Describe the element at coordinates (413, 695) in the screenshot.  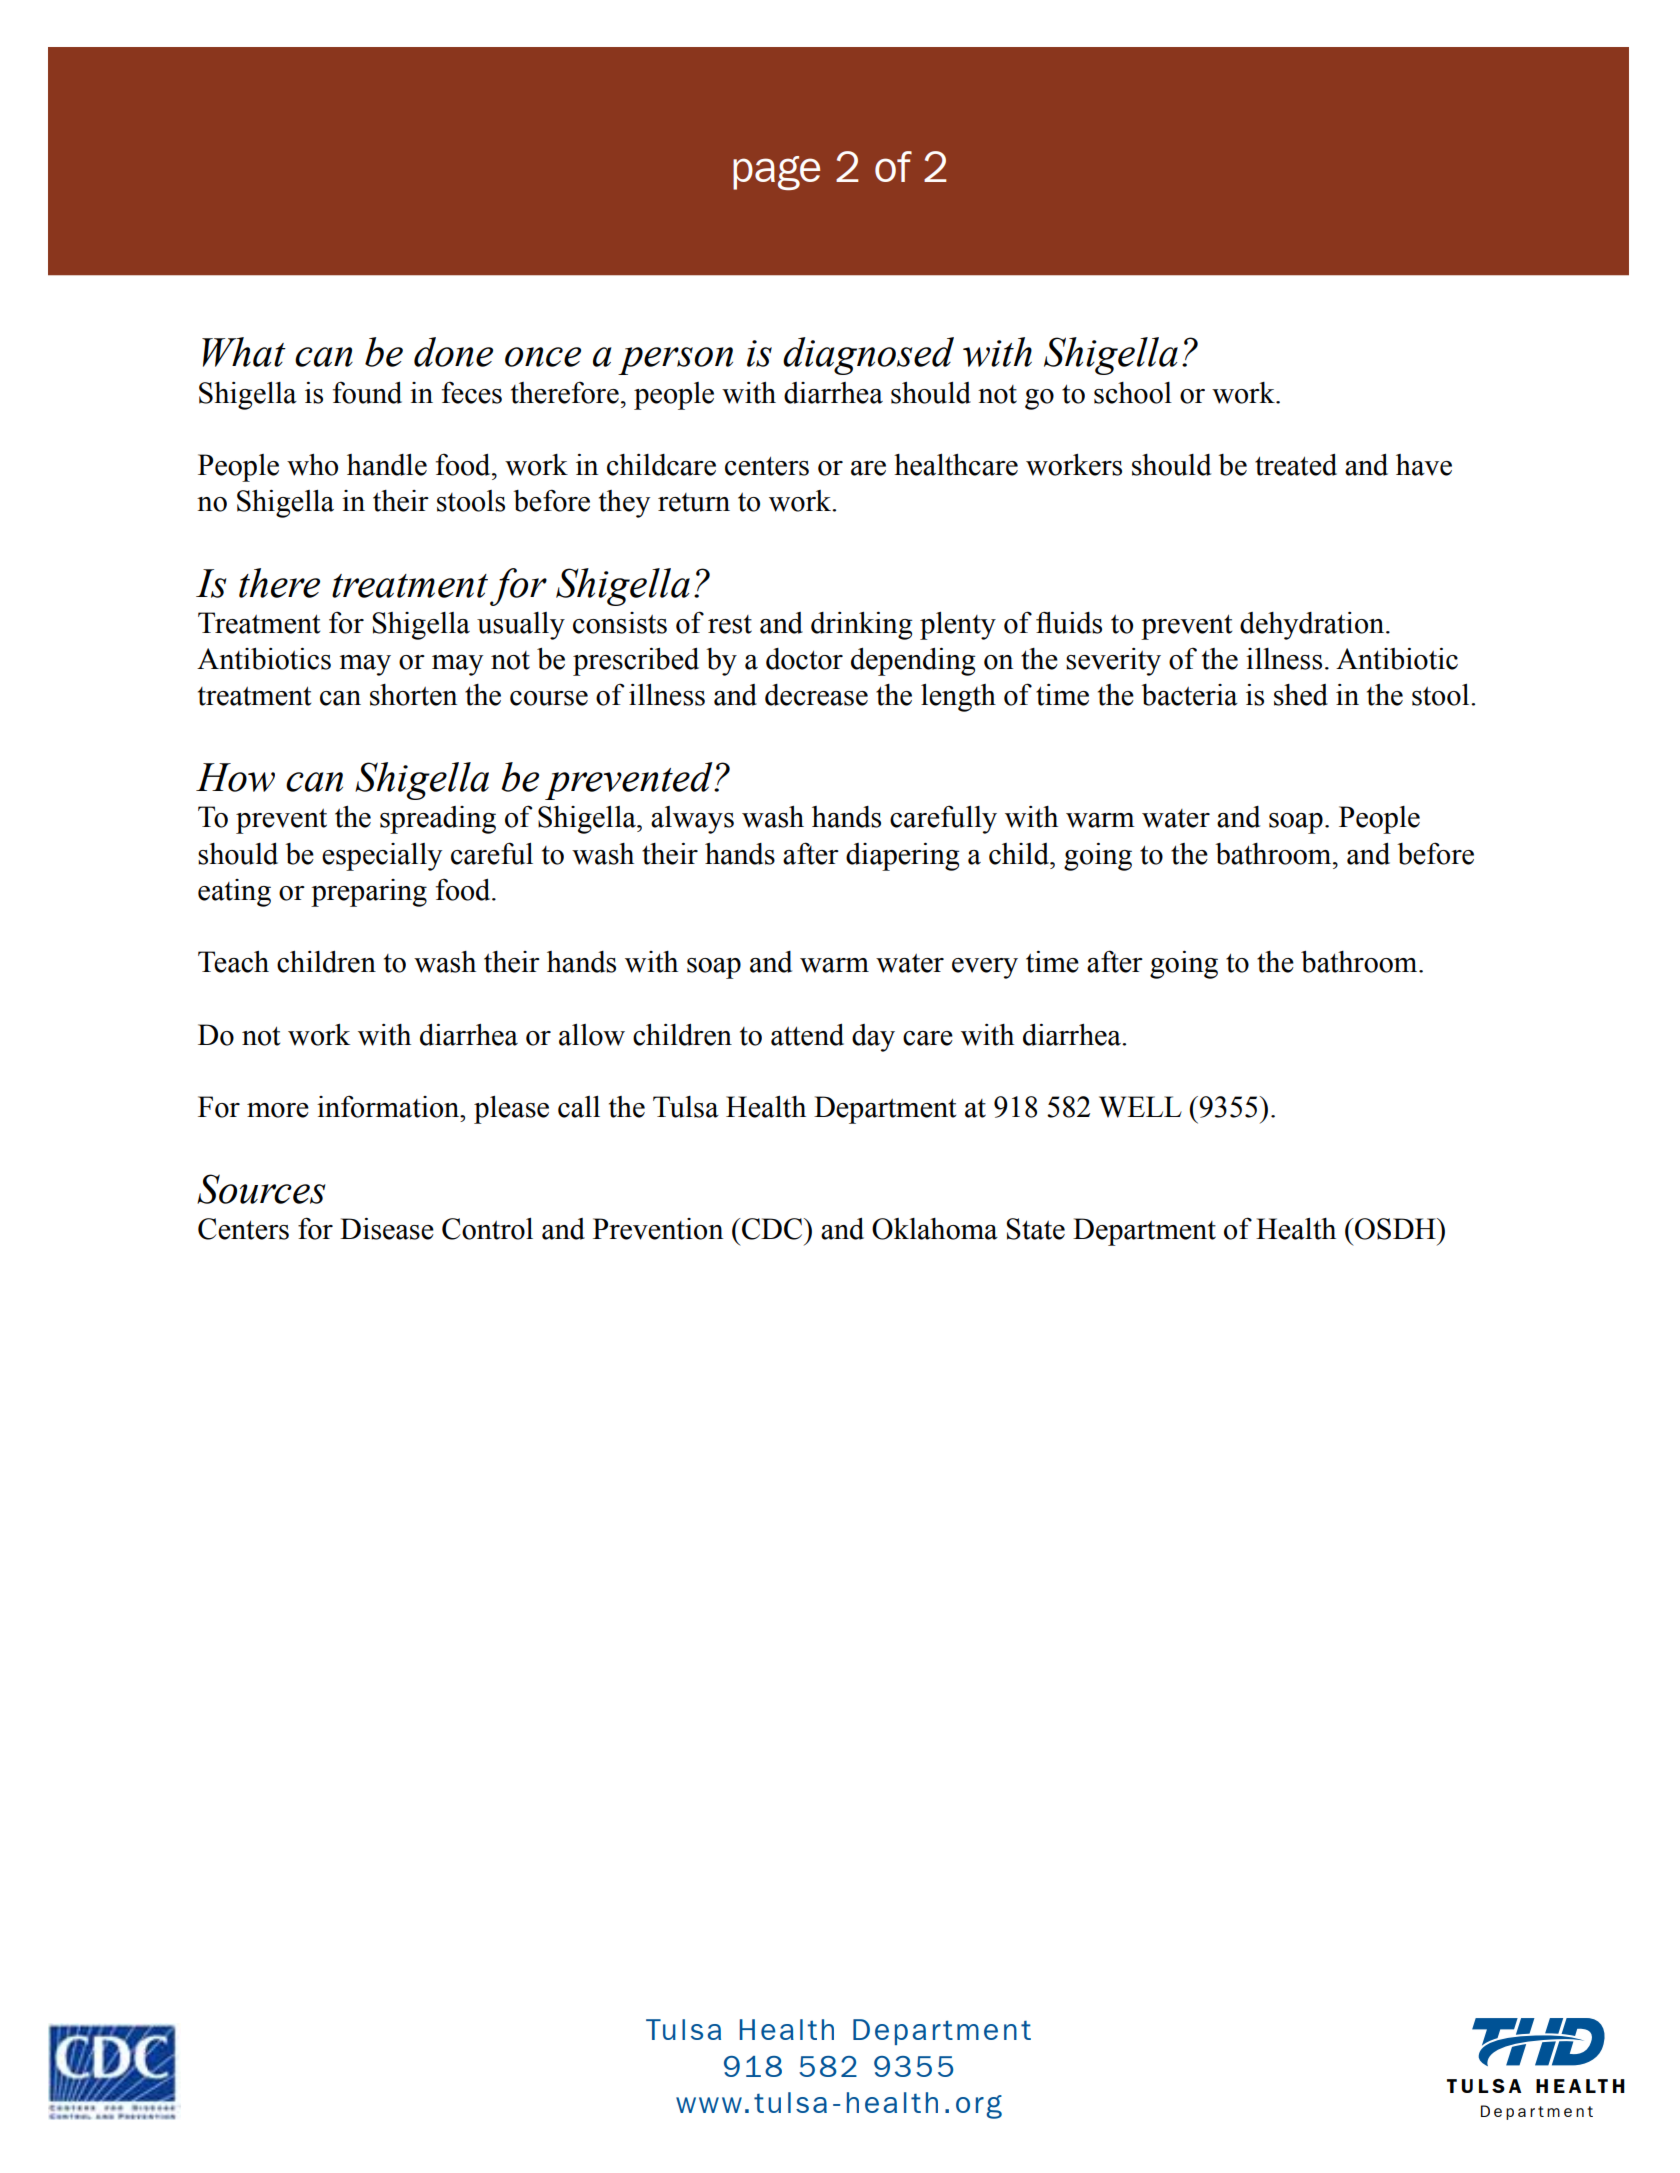
I see `shorten` at that location.
